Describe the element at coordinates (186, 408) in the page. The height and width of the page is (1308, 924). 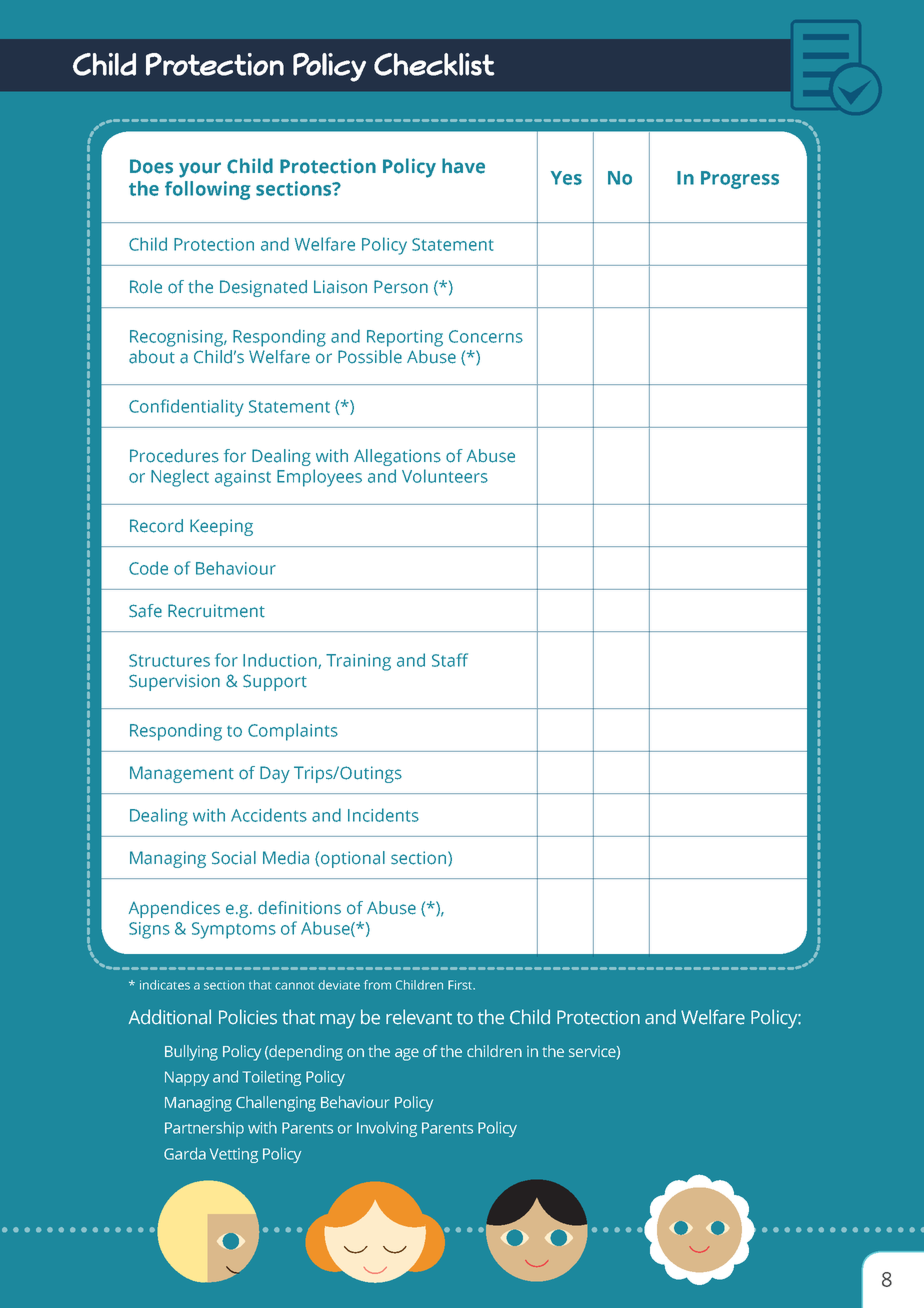
I see `Confidentiality` at that location.
